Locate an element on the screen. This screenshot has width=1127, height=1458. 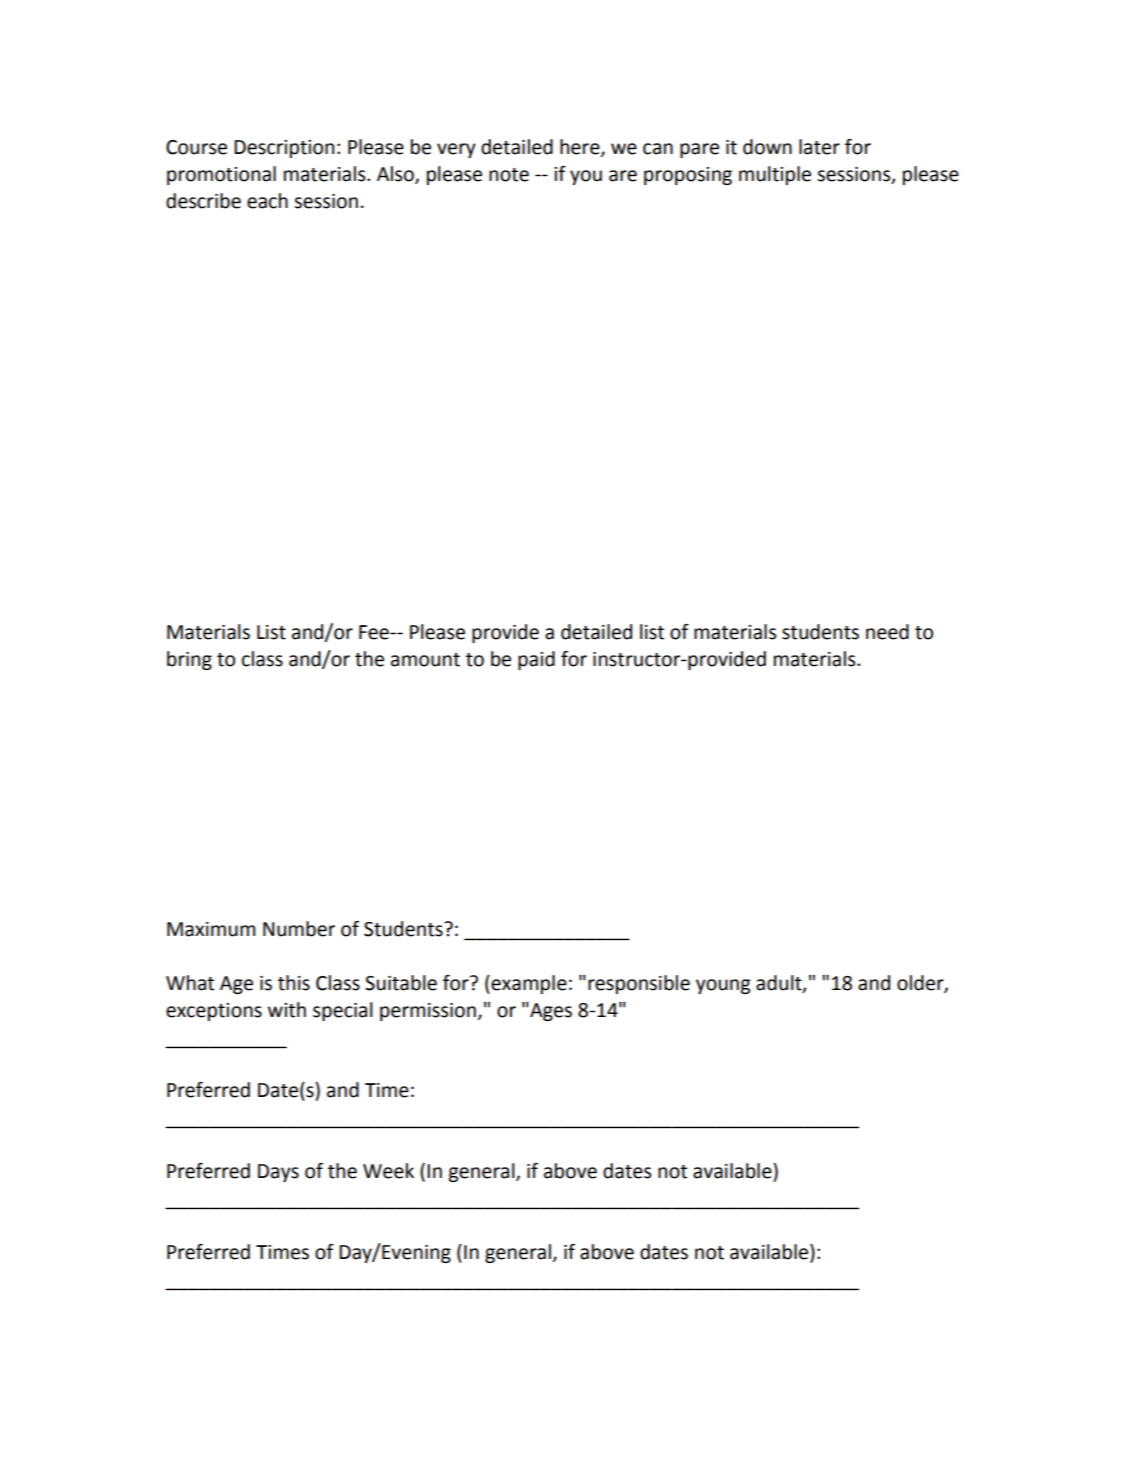
note is located at coordinates (509, 175).
